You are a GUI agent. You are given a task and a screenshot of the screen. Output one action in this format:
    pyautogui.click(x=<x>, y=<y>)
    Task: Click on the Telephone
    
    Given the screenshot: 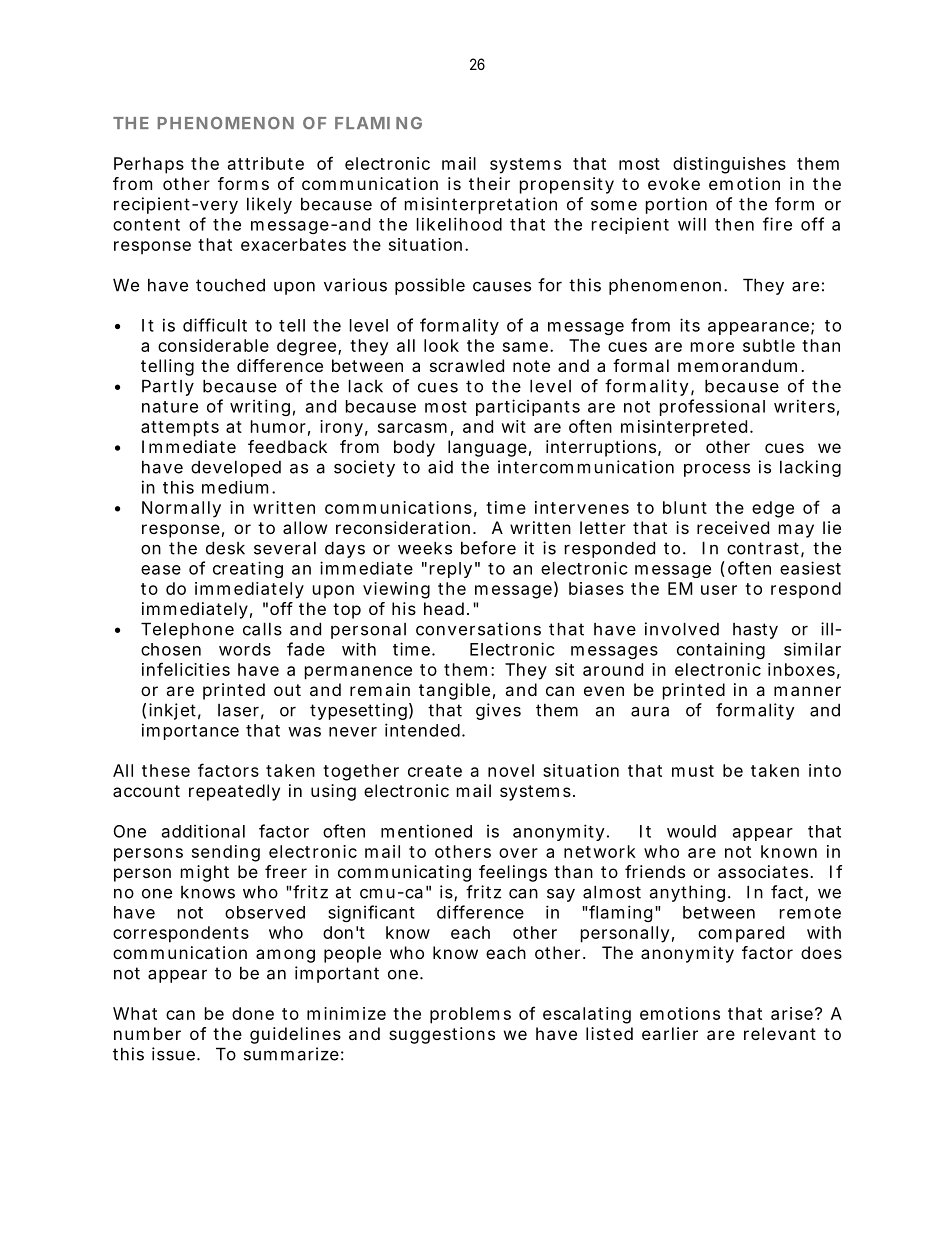 What is the action you would take?
    pyautogui.click(x=187, y=630)
